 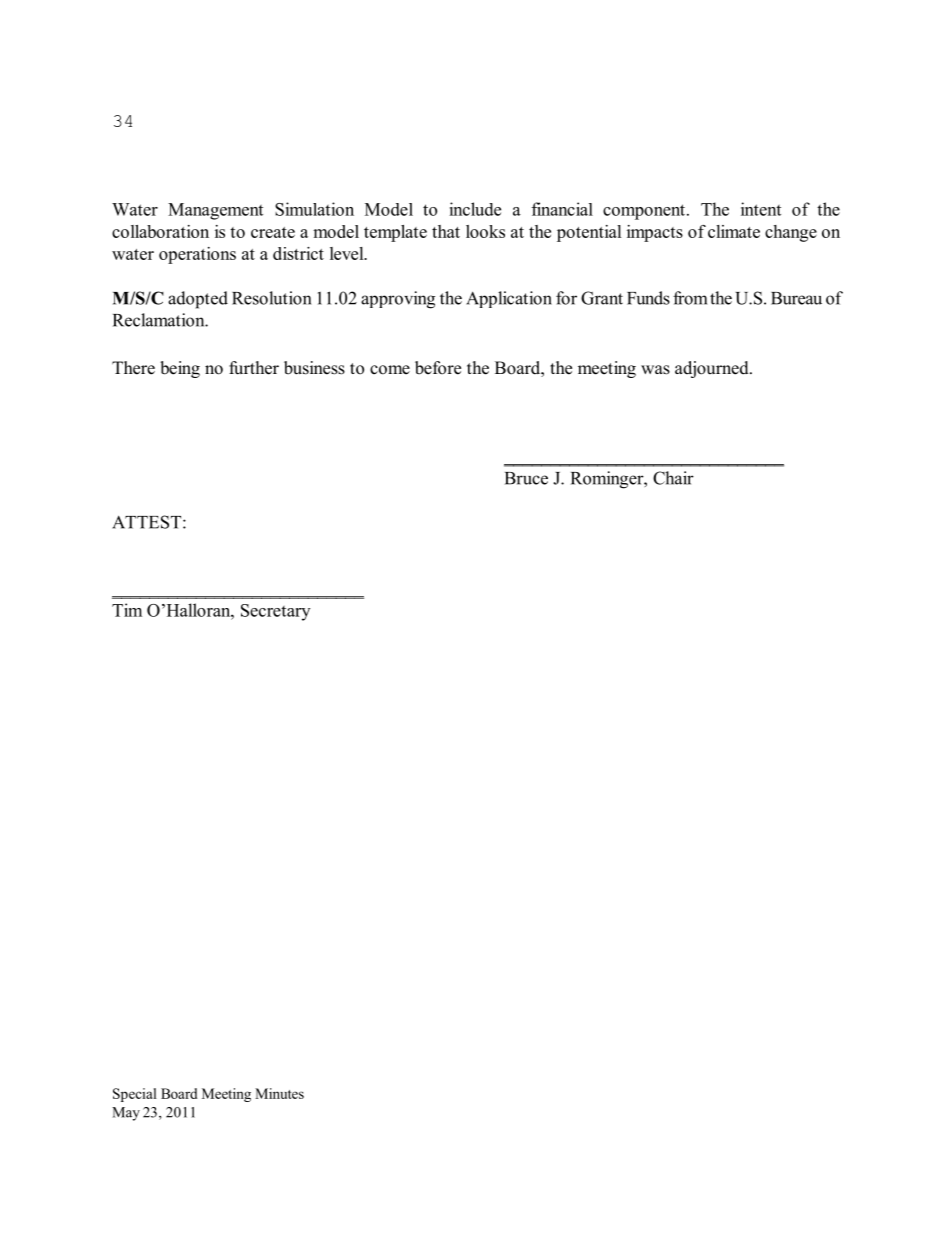 I want to click on Chair, so click(x=673, y=478).
